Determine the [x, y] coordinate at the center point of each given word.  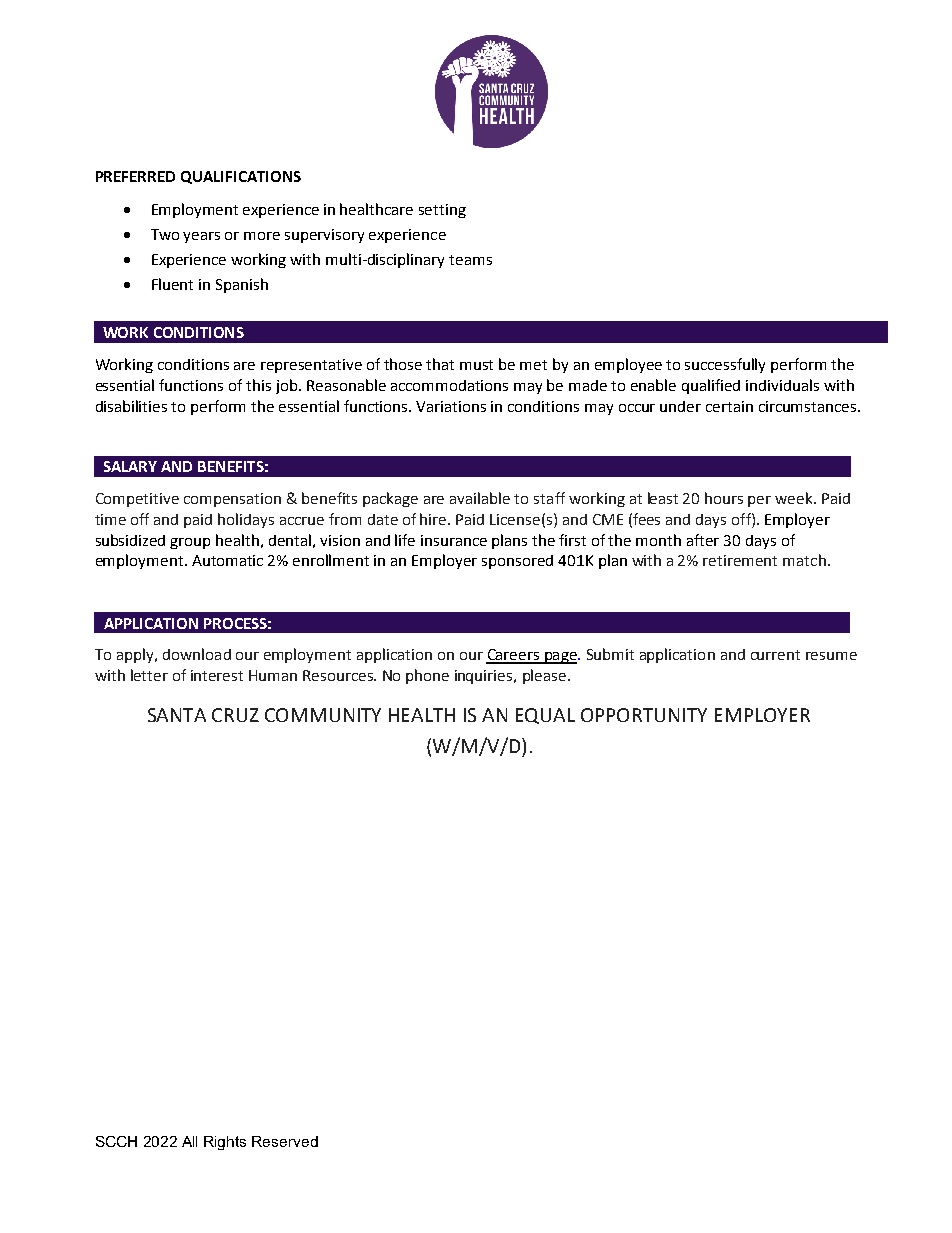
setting [442, 211]
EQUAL [545, 716]
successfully [725, 365]
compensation [232, 500]
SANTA [177, 715]
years [201, 237]
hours [724, 498]
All [189, 1141]
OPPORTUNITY [644, 715]
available [480, 498]
